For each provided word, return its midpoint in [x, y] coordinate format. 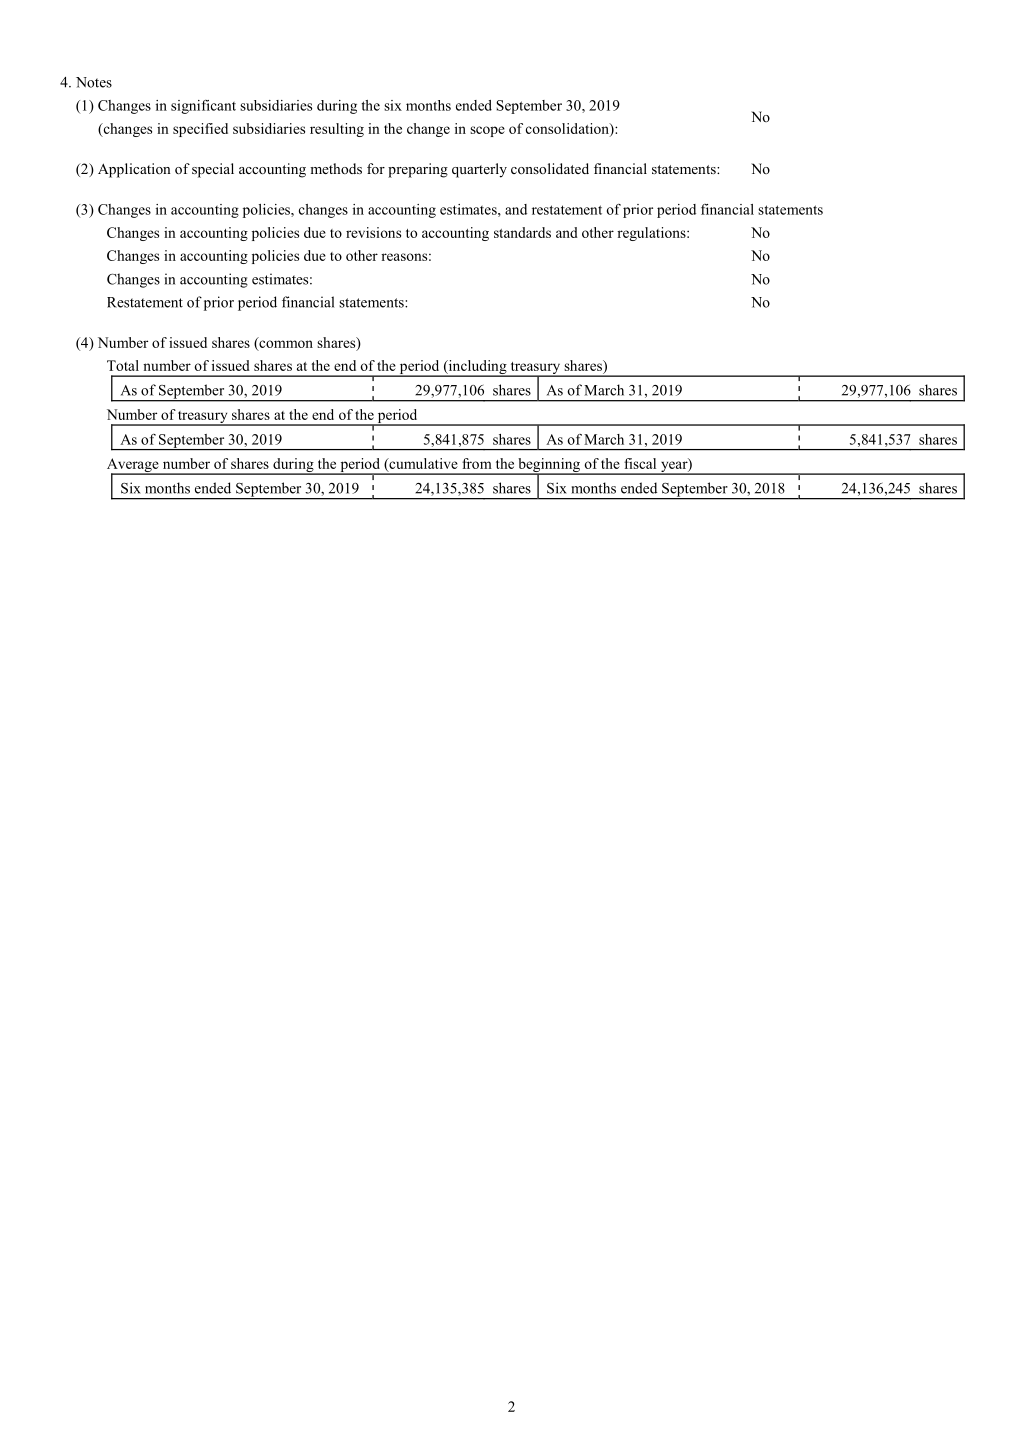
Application [134, 170]
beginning [549, 466]
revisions [373, 232]
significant [203, 107]
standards [522, 232]
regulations [652, 234]
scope [487, 131]
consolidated [550, 168]
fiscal [640, 463]
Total [123, 365]
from [477, 463]
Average [134, 466]
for [376, 168]
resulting [337, 130]
